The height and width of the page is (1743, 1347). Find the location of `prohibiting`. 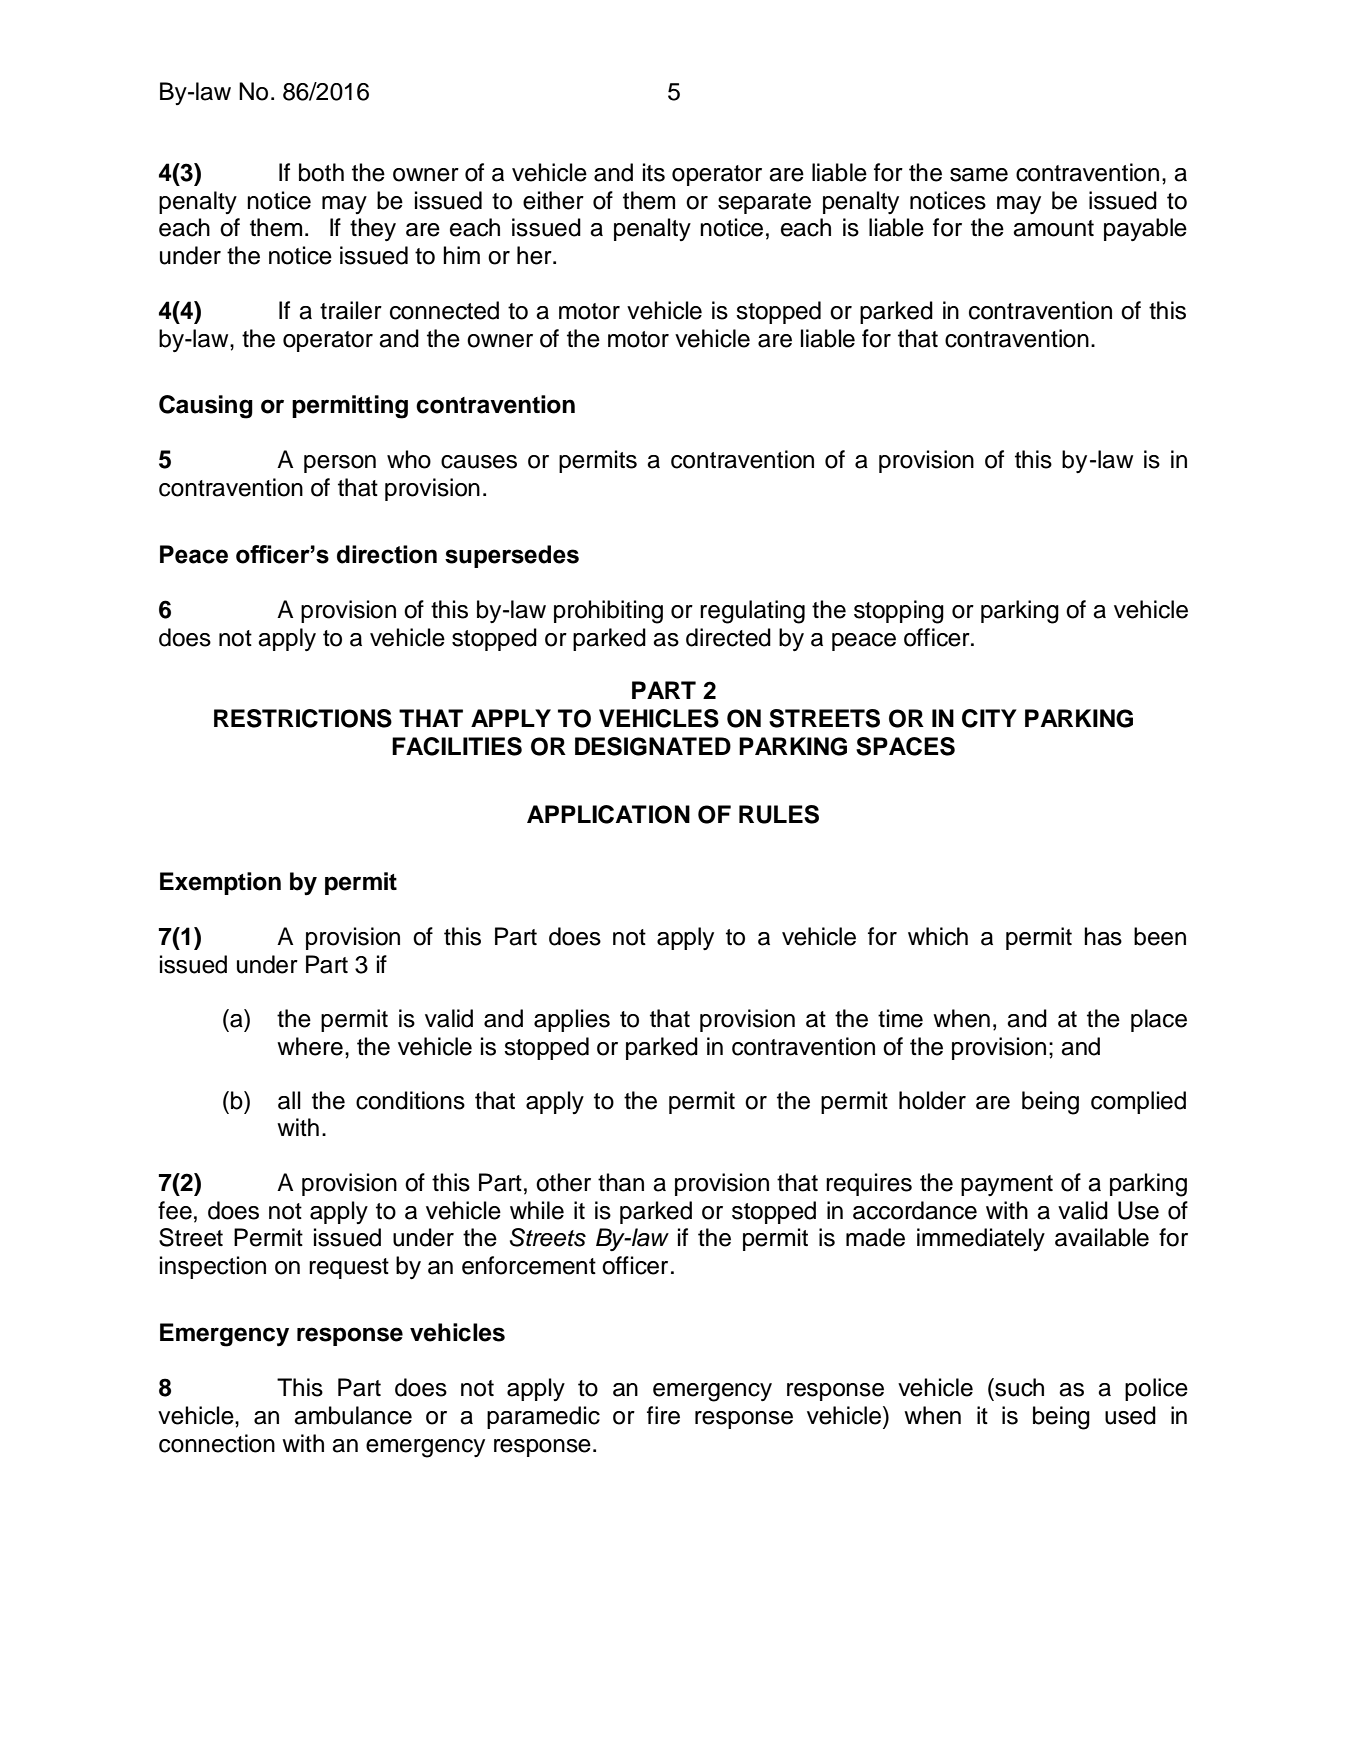

prohibiting is located at coordinates (608, 612).
